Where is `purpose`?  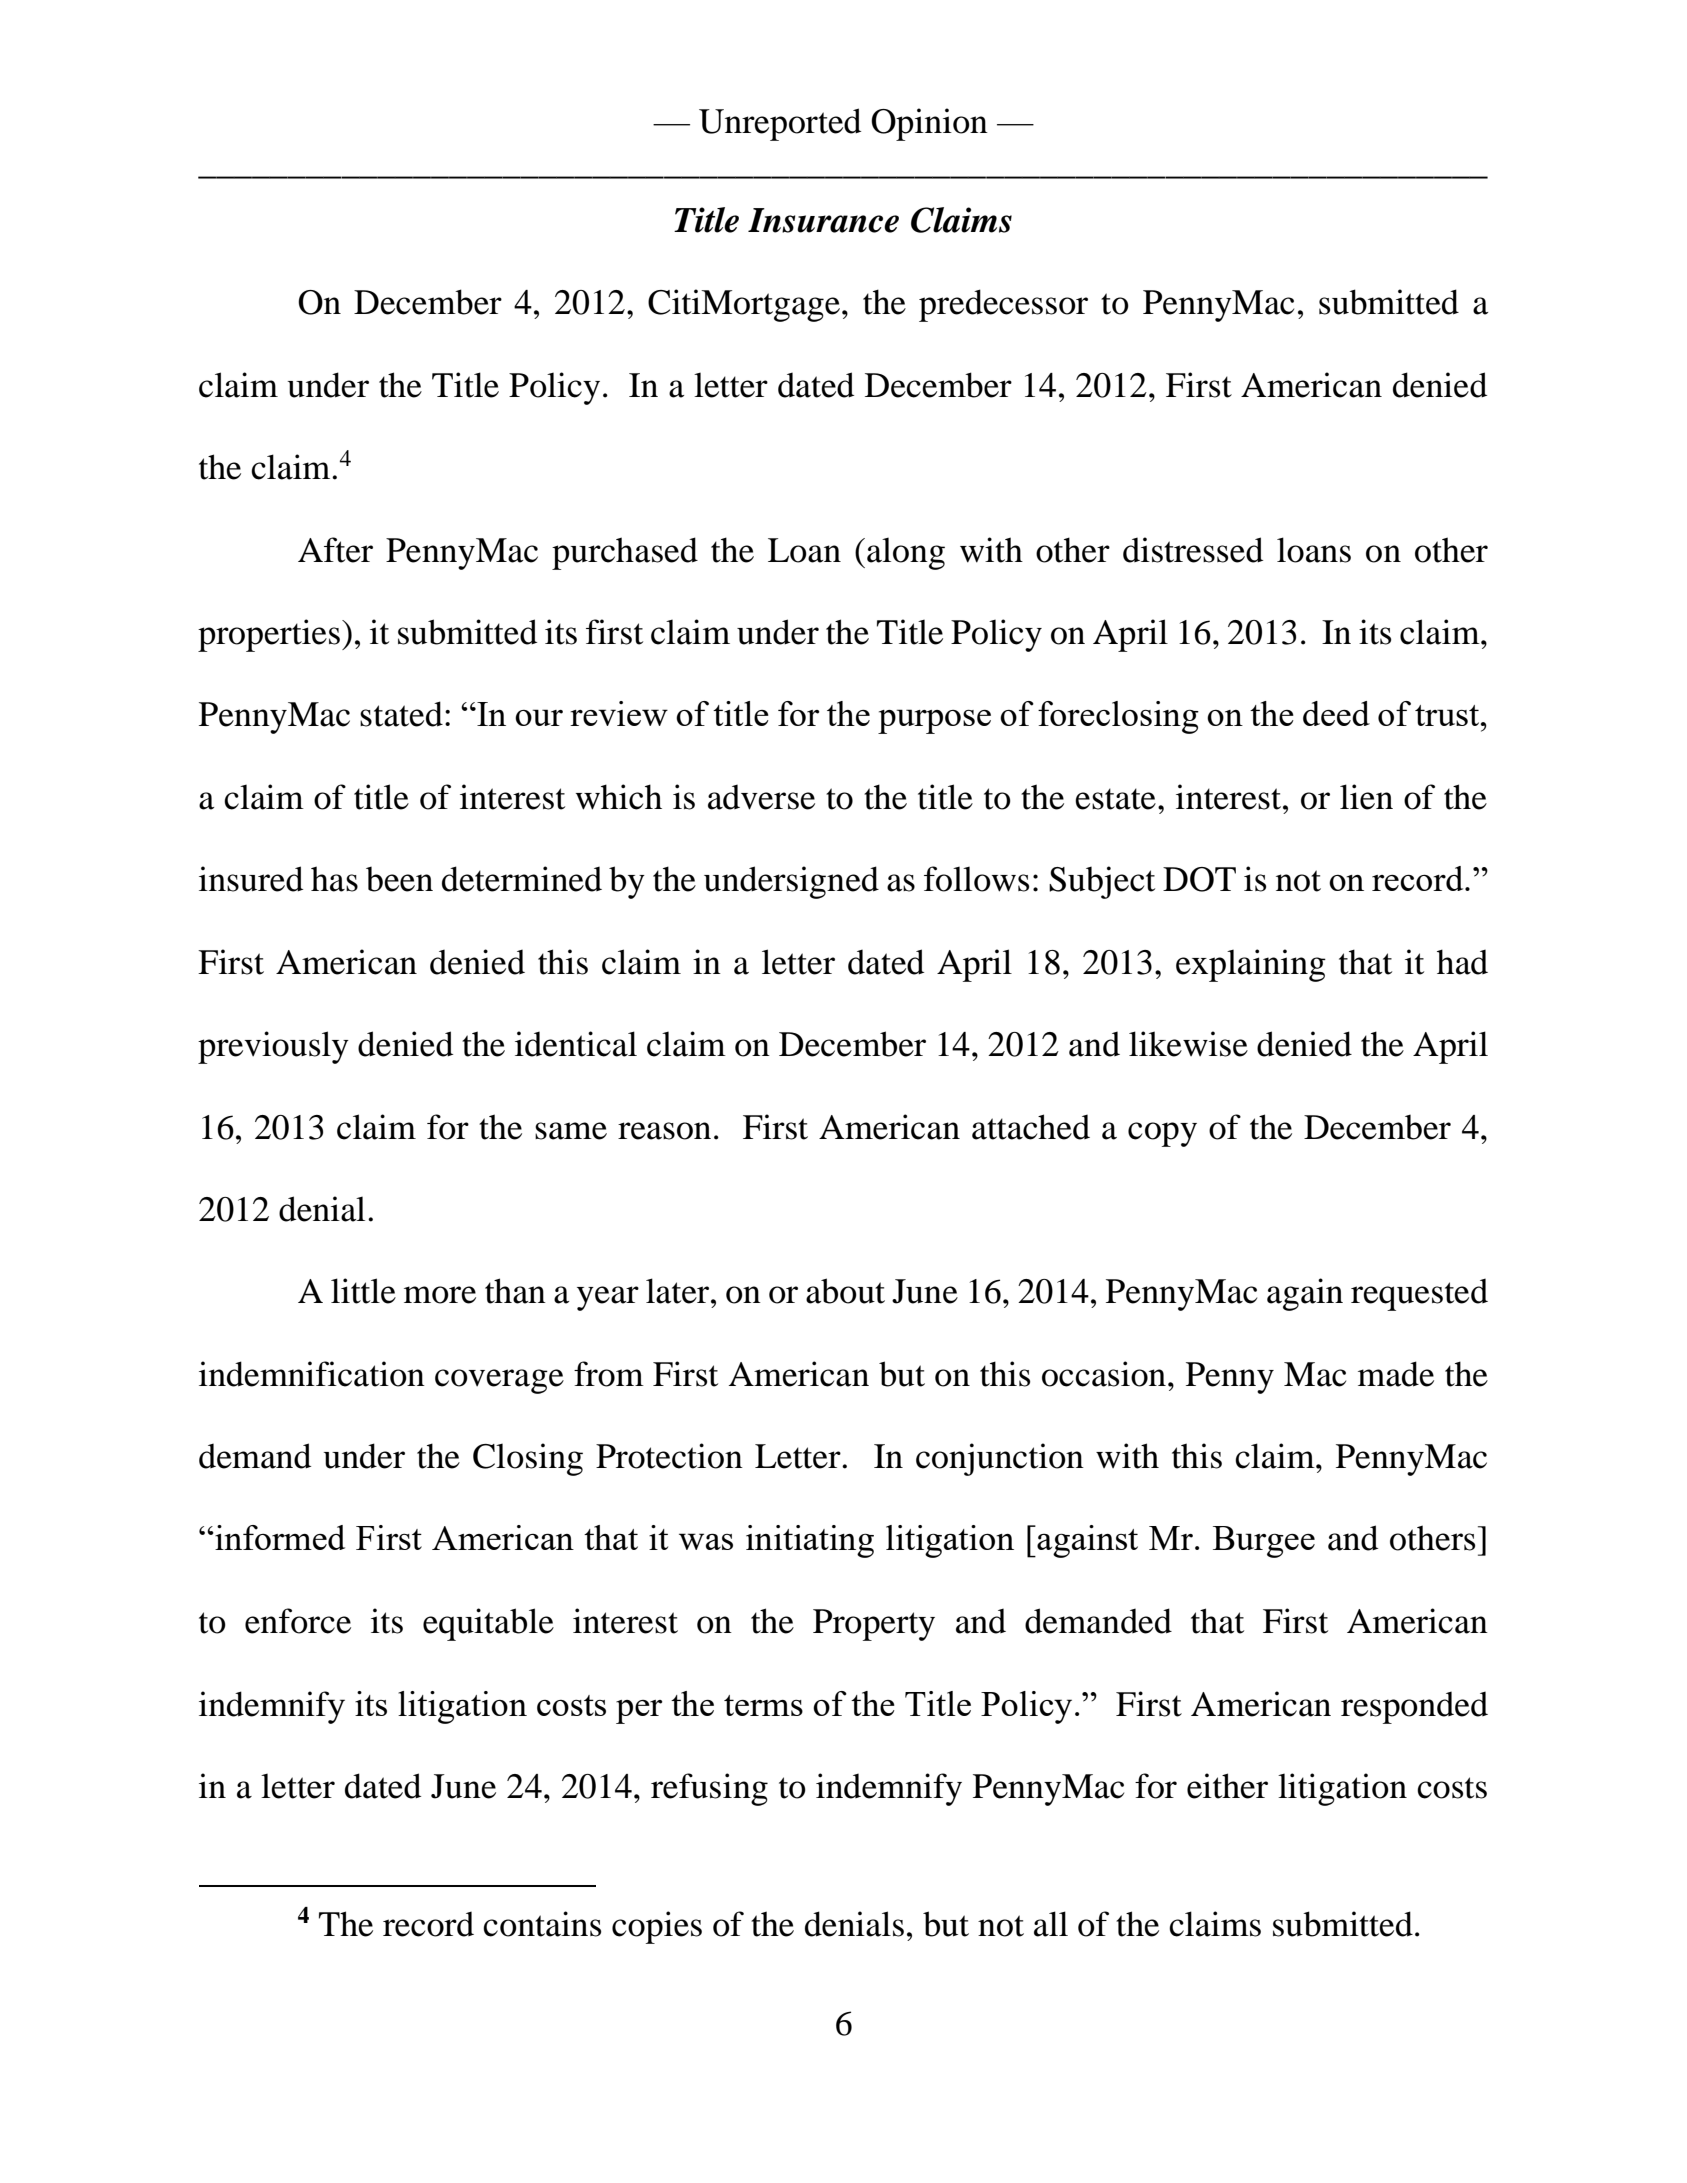 purpose is located at coordinates (934, 721).
